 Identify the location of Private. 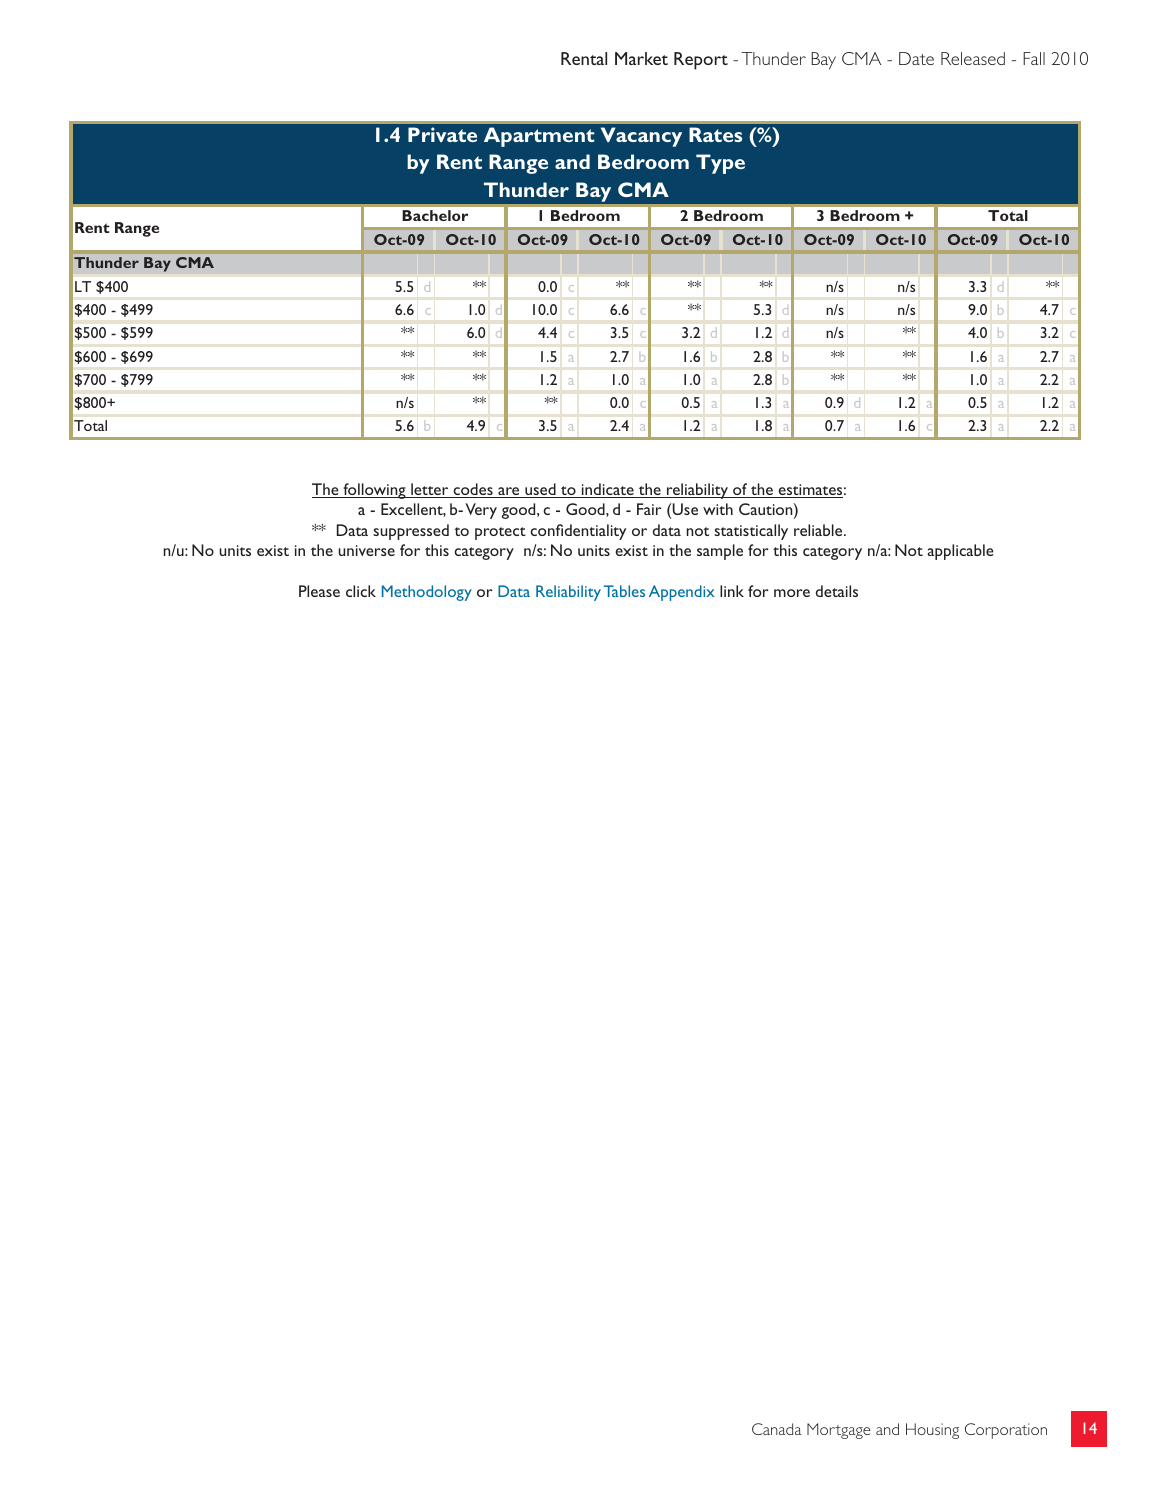
(442, 134).
